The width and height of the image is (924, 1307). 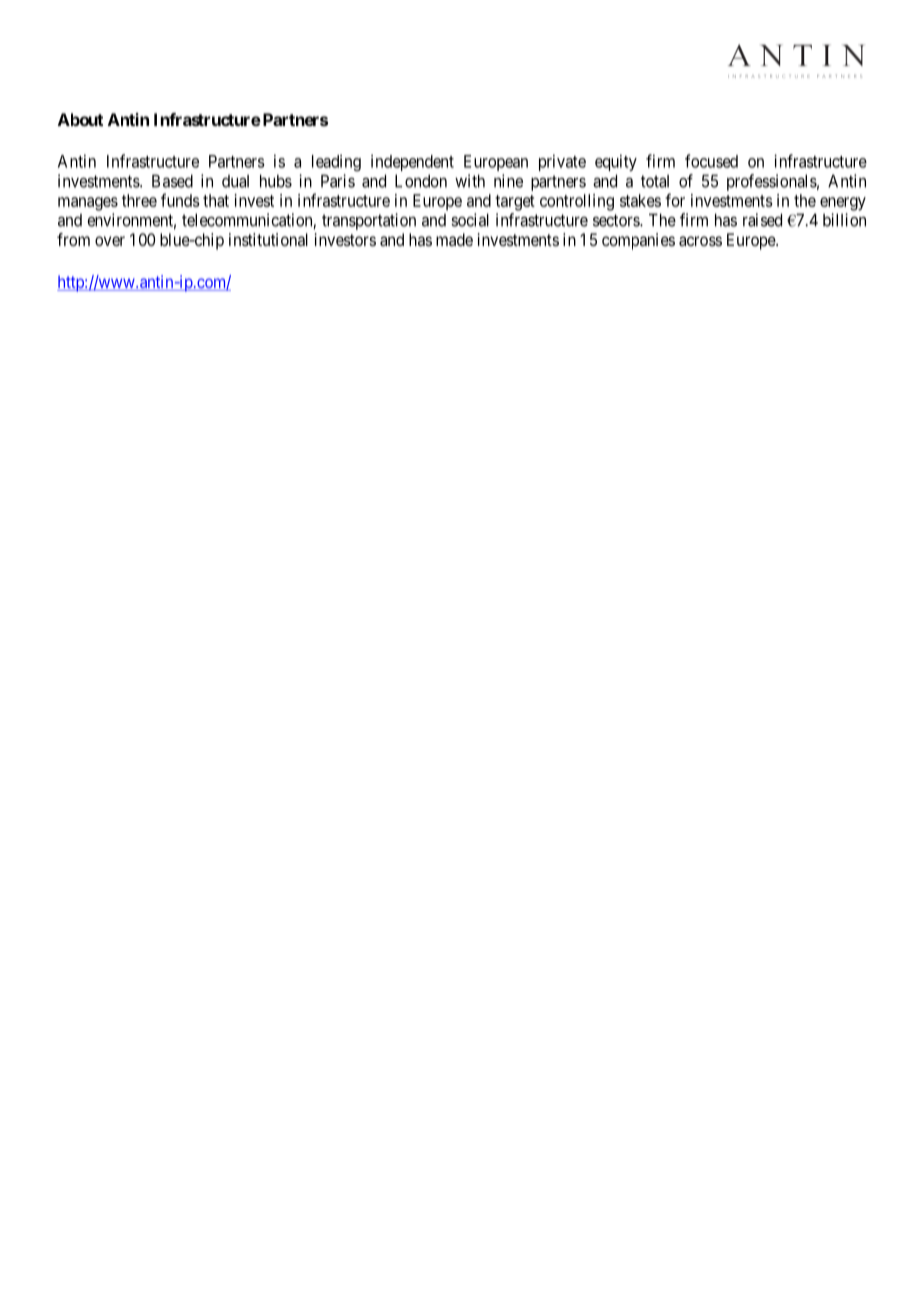 What do you see at coordinates (562, 162) in the image?
I see `private` at bounding box center [562, 162].
